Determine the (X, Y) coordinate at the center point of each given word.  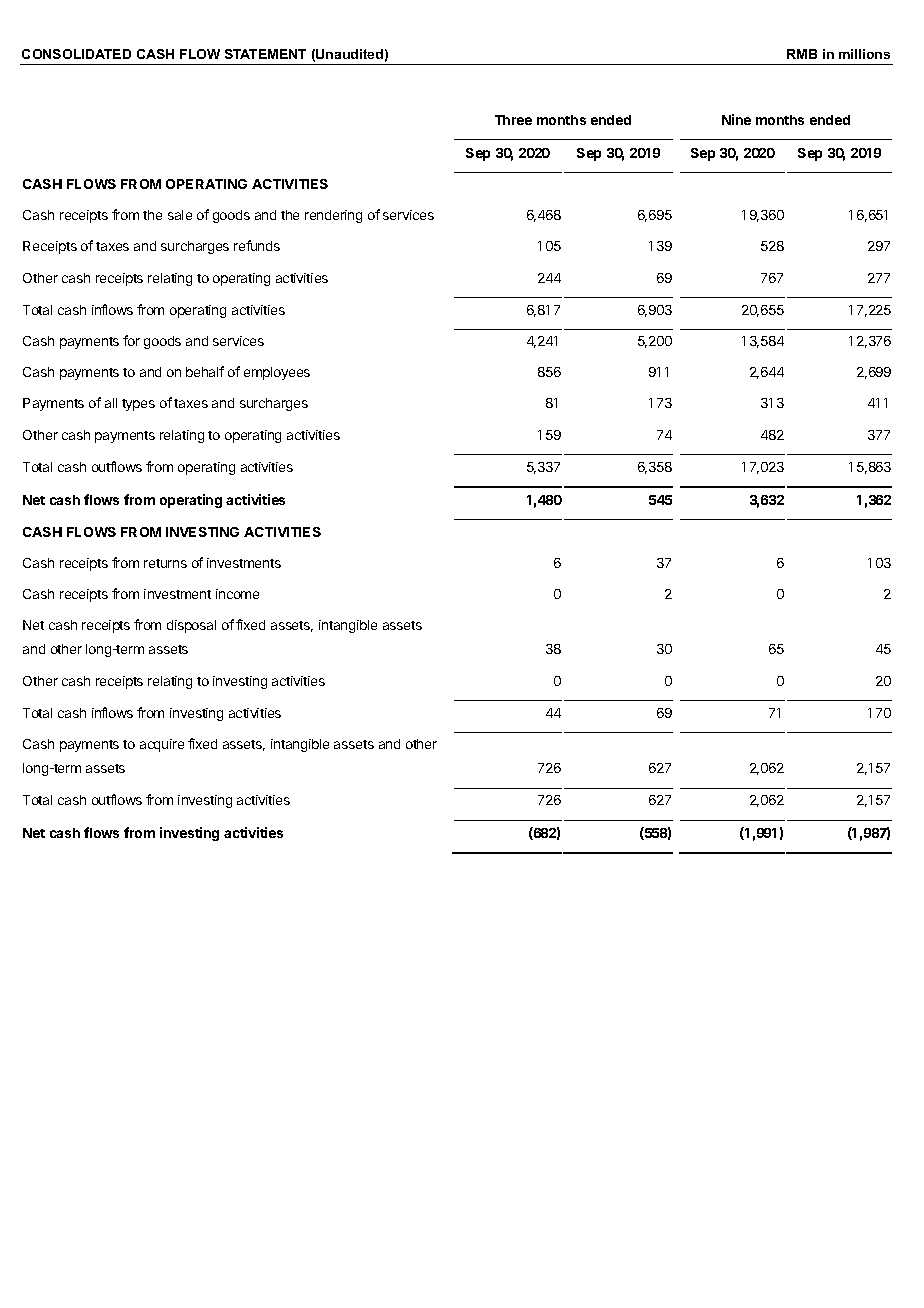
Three (513, 120)
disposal (191, 626)
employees (277, 373)
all (111, 403)
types (138, 405)
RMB (802, 54)
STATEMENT (265, 54)
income (237, 594)
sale (180, 215)
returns (165, 563)
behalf (205, 371)
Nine (736, 119)
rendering (333, 216)
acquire (162, 745)
